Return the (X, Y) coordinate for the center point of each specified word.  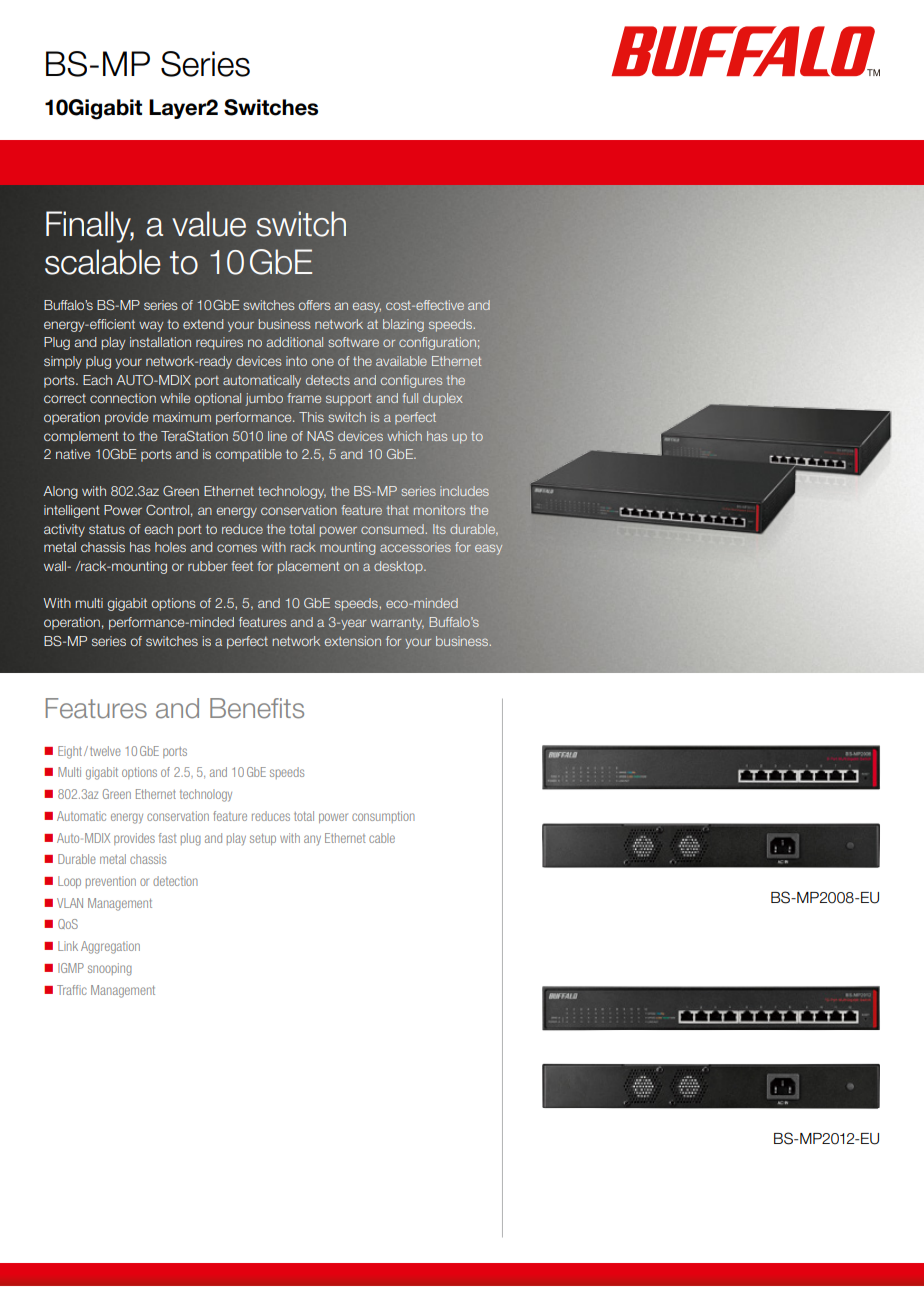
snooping (110, 969)
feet (242, 566)
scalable (103, 262)
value (209, 224)
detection (175, 881)
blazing (403, 325)
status (107, 529)
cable (382, 838)
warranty (397, 624)
